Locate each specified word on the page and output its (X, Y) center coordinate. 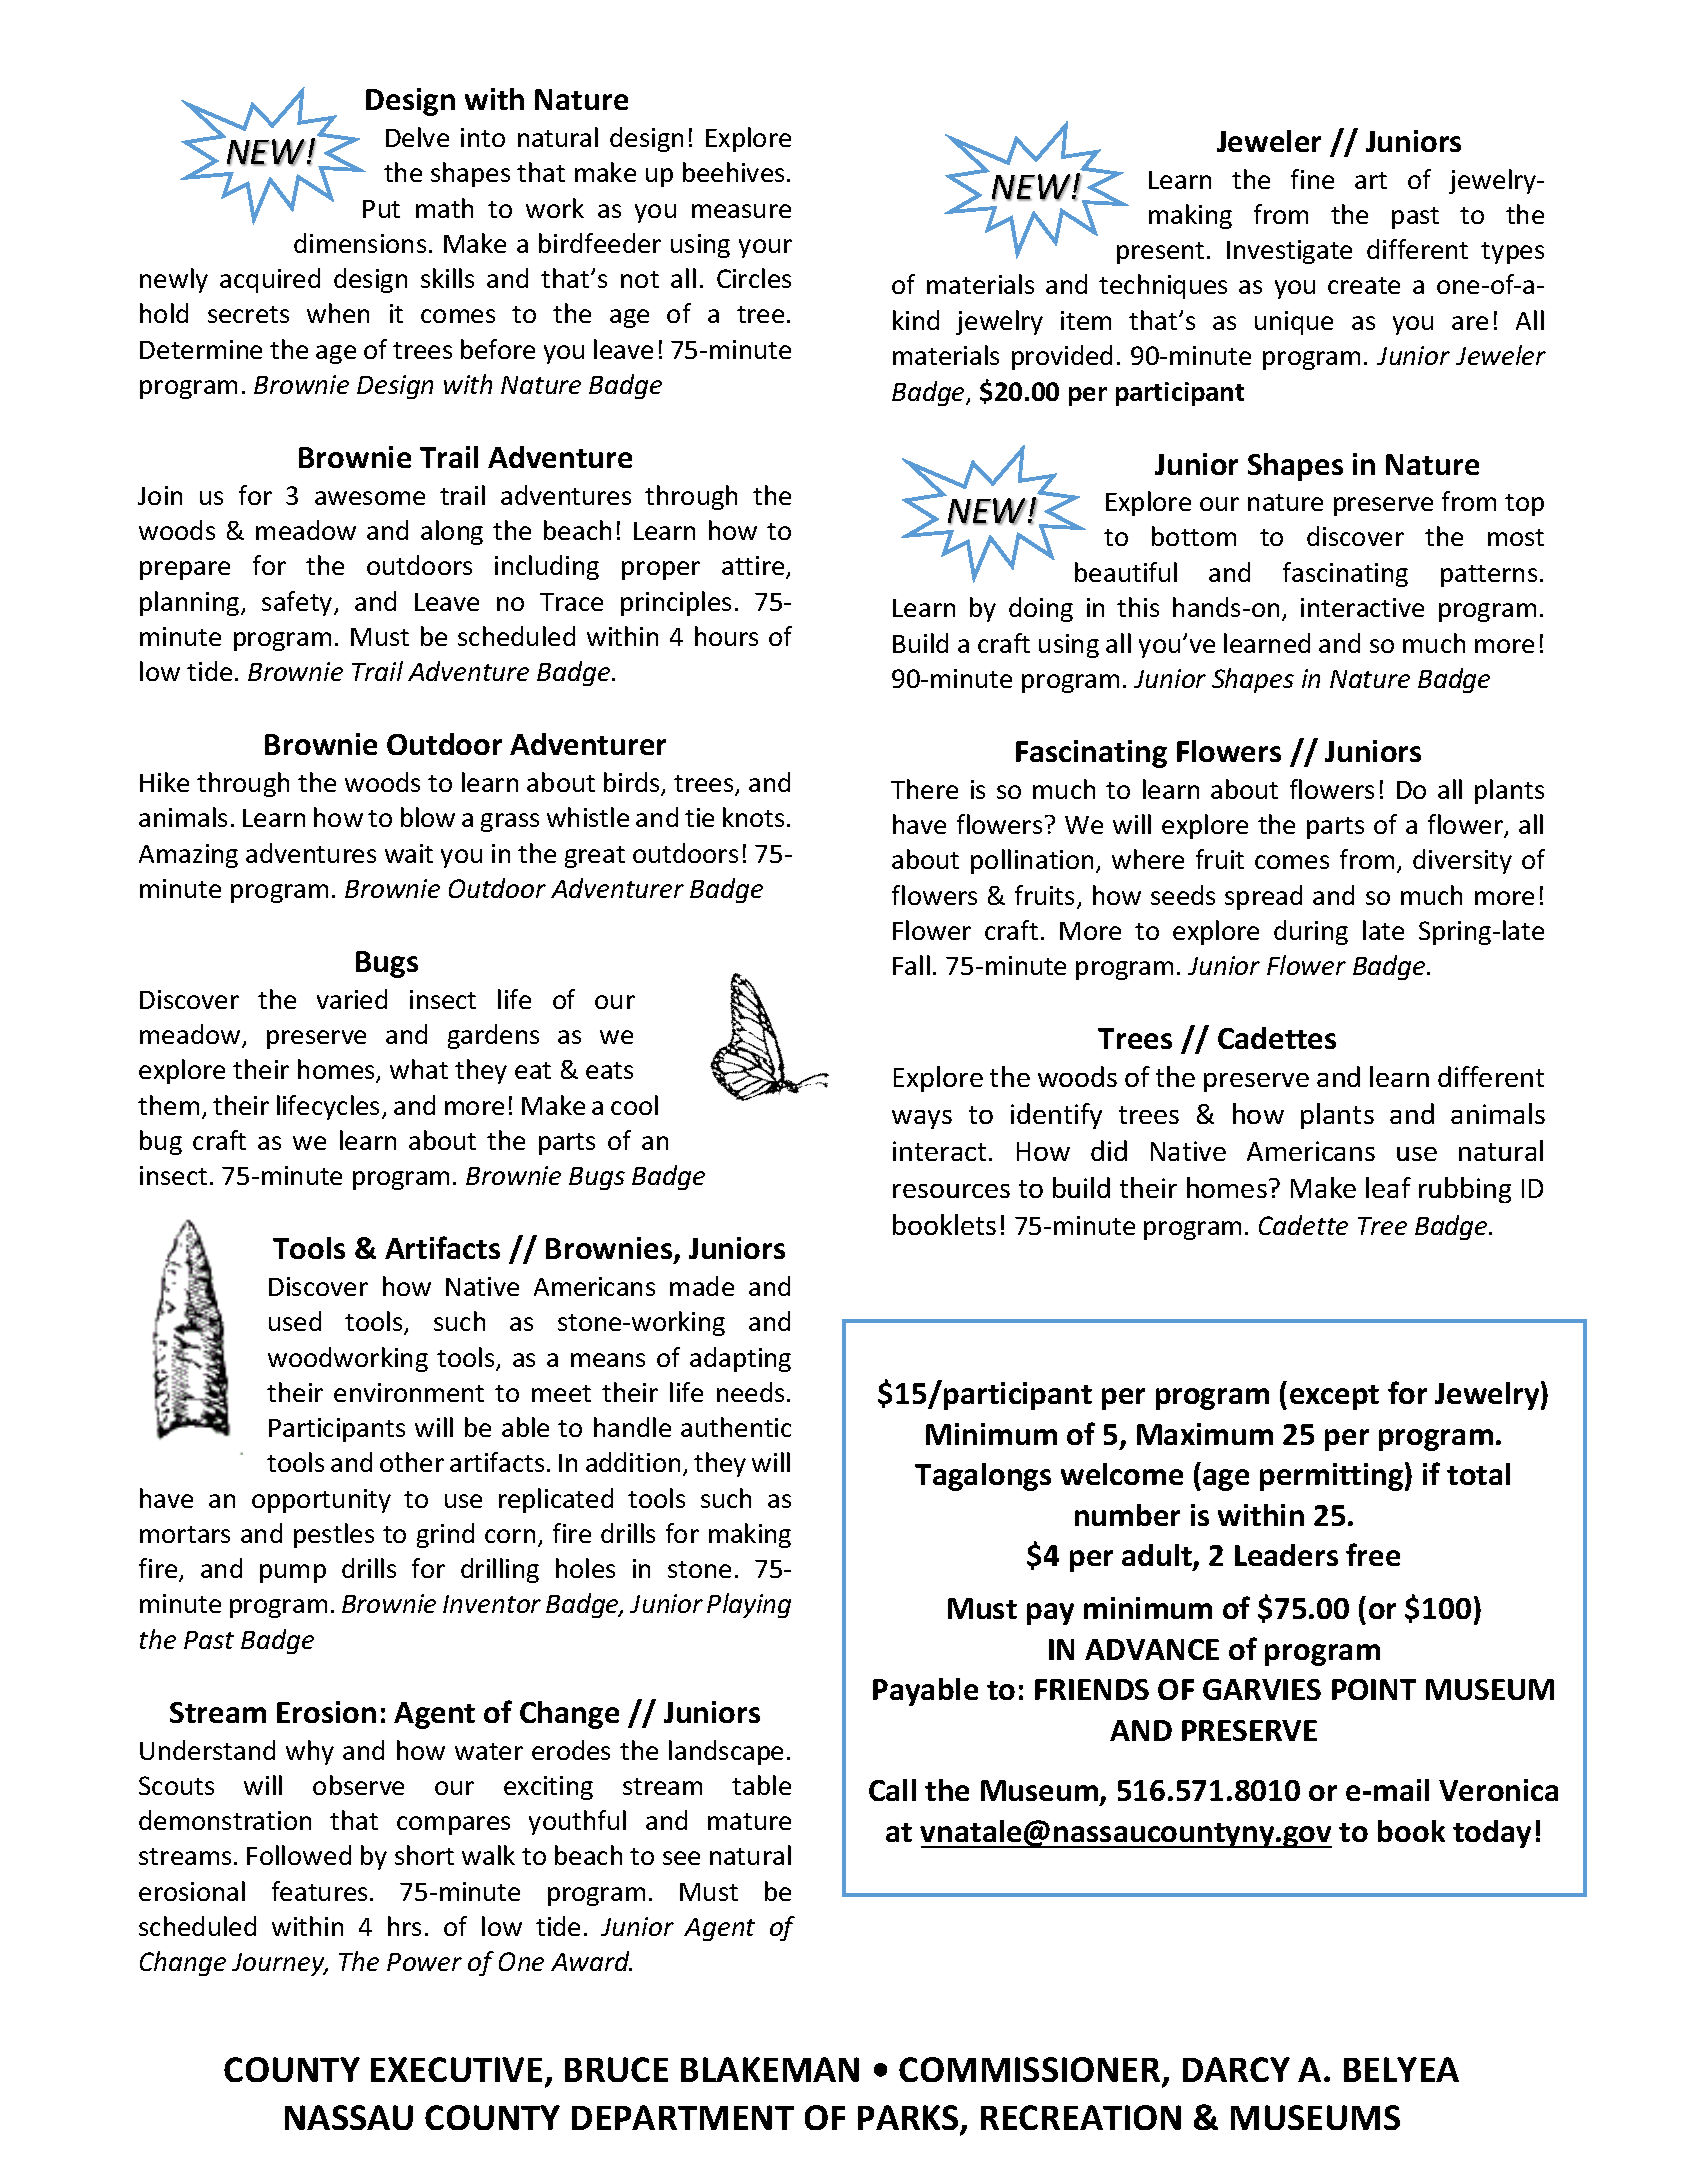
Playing (749, 1605)
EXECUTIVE (456, 2069)
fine (1312, 179)
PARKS (909, 2119)
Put (381, 209)
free (1373, 1554)
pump (293, 1573)
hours (726, 636)
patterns (1489, 576)
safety (298, 603)
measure (741, 211)
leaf (1388, 1187)
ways (922, 1119)
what (419, 1069)
